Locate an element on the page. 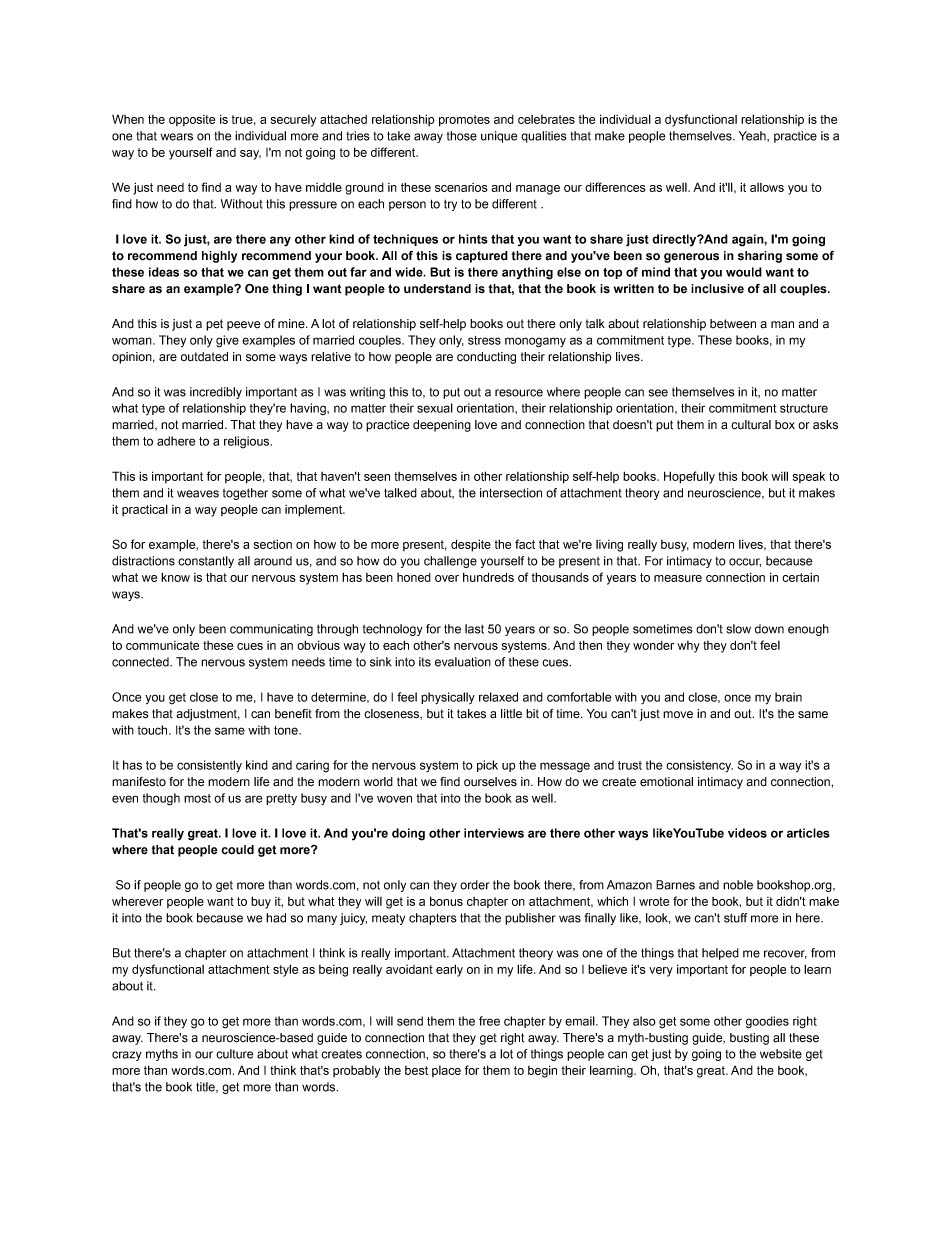  deepening is located at coordinates (442, 426).
